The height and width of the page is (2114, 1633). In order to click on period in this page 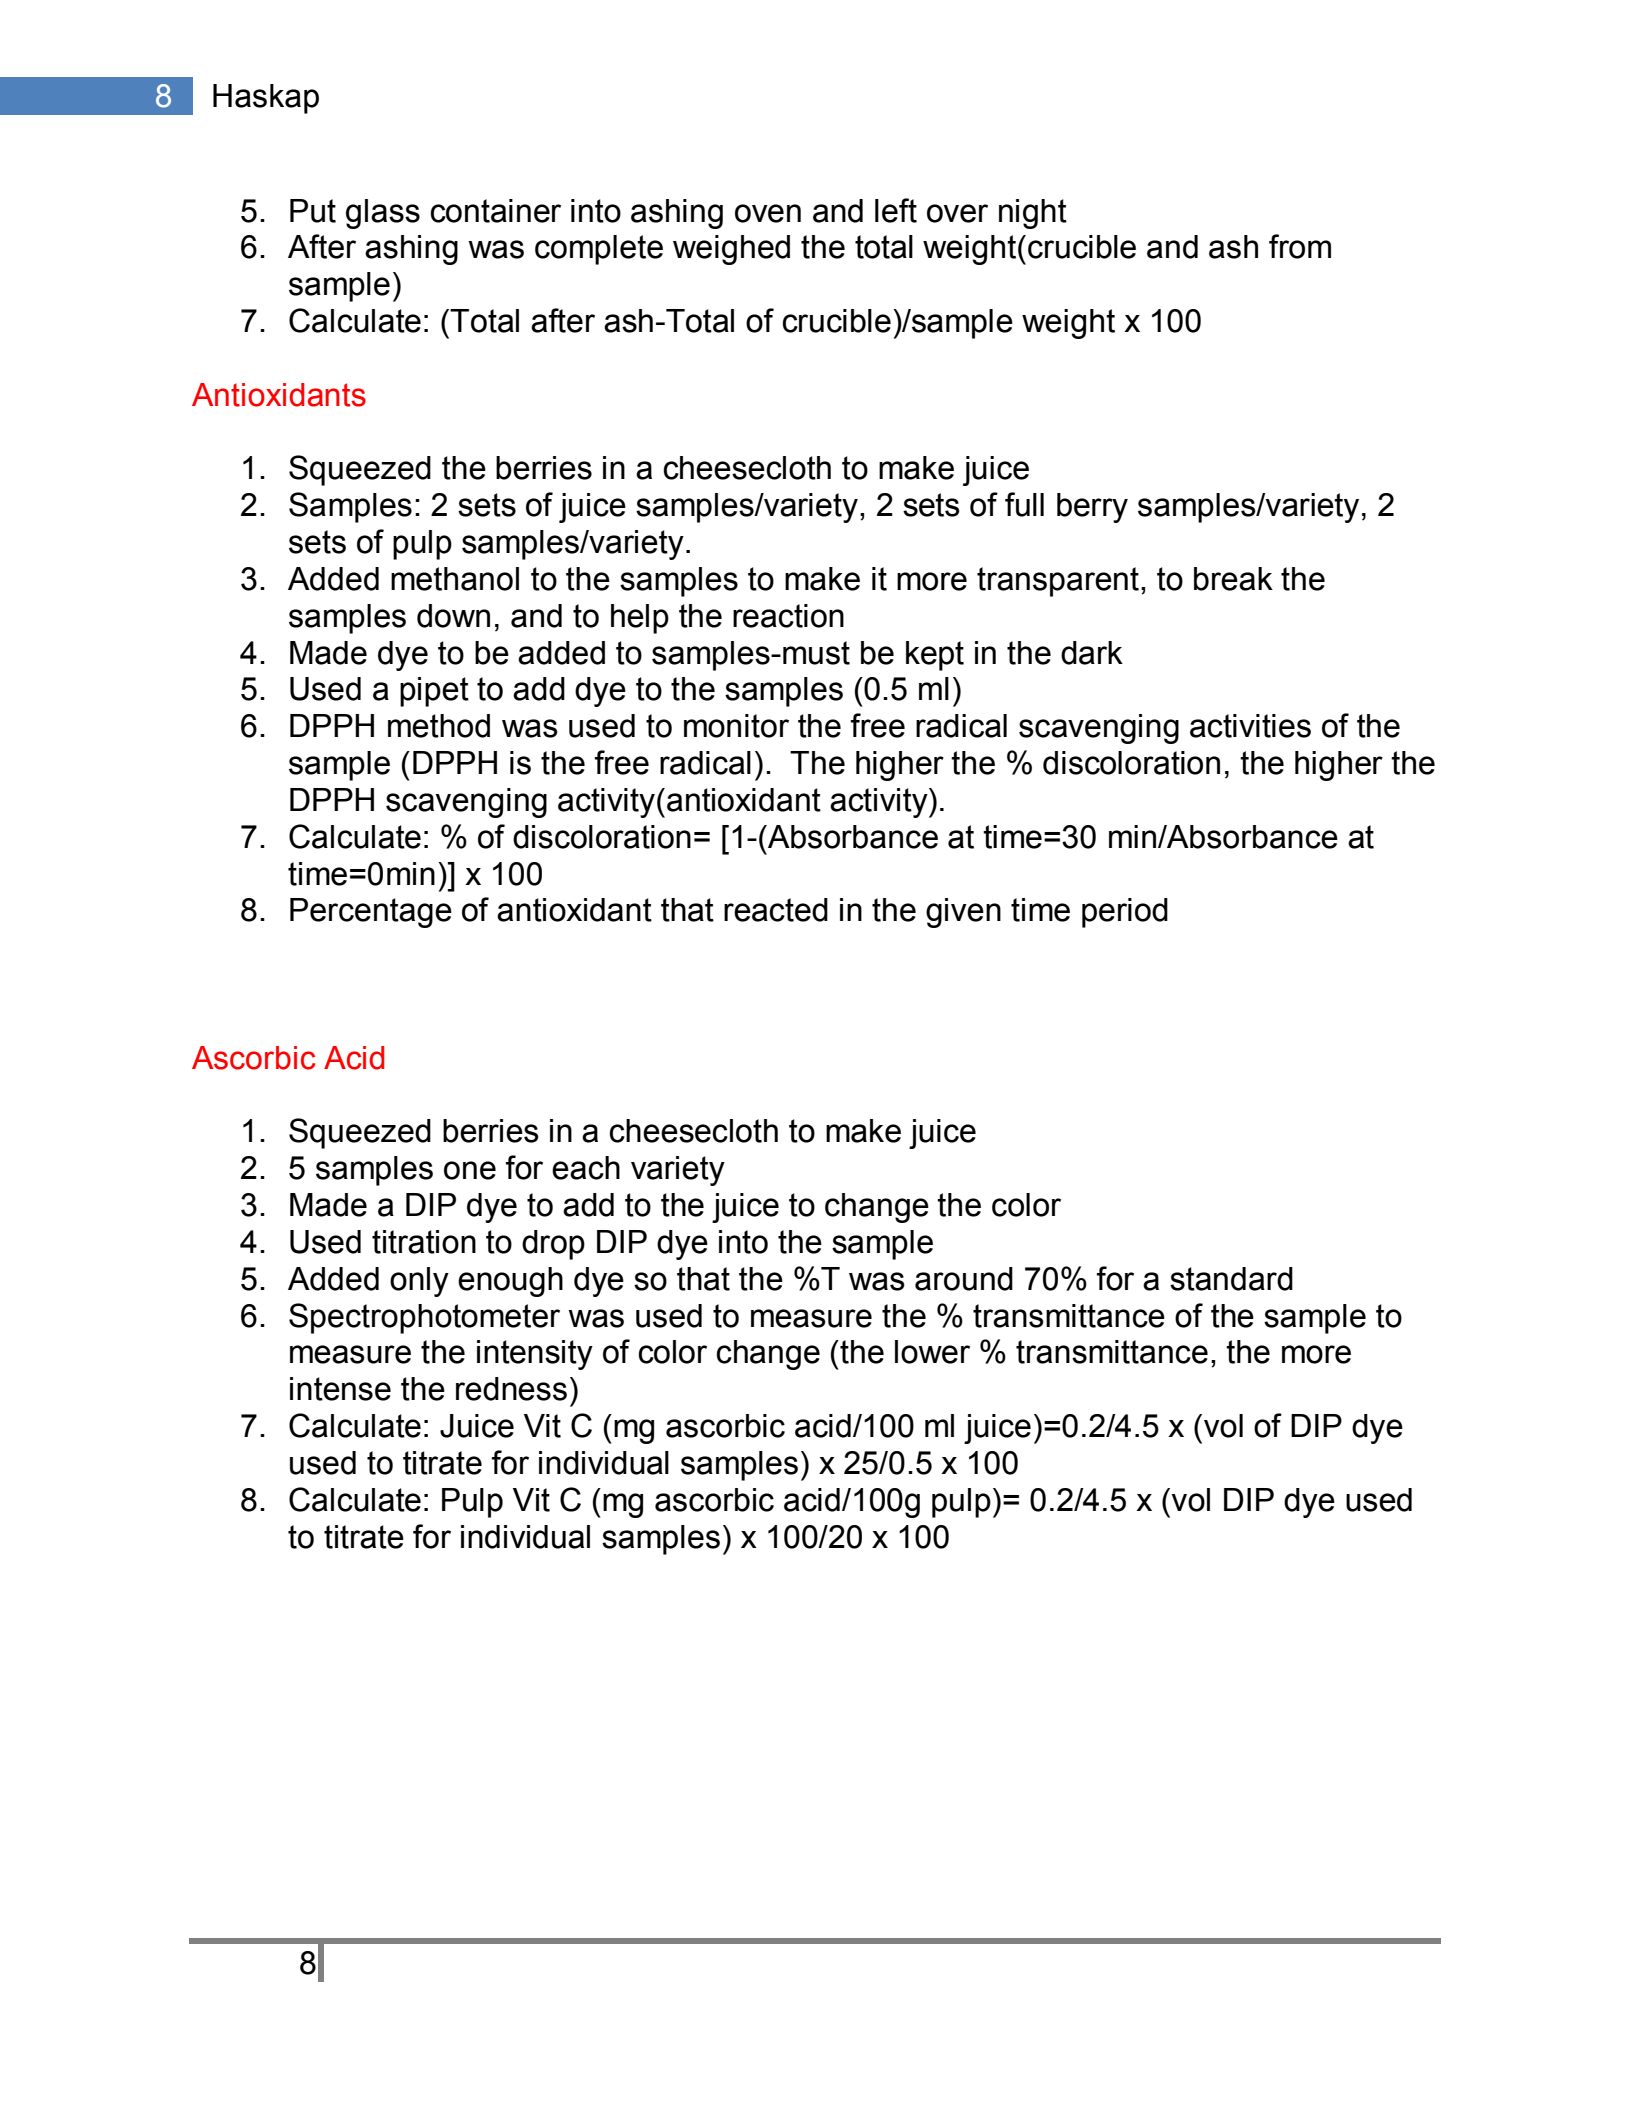, I will do `click(1125, 913)`.
